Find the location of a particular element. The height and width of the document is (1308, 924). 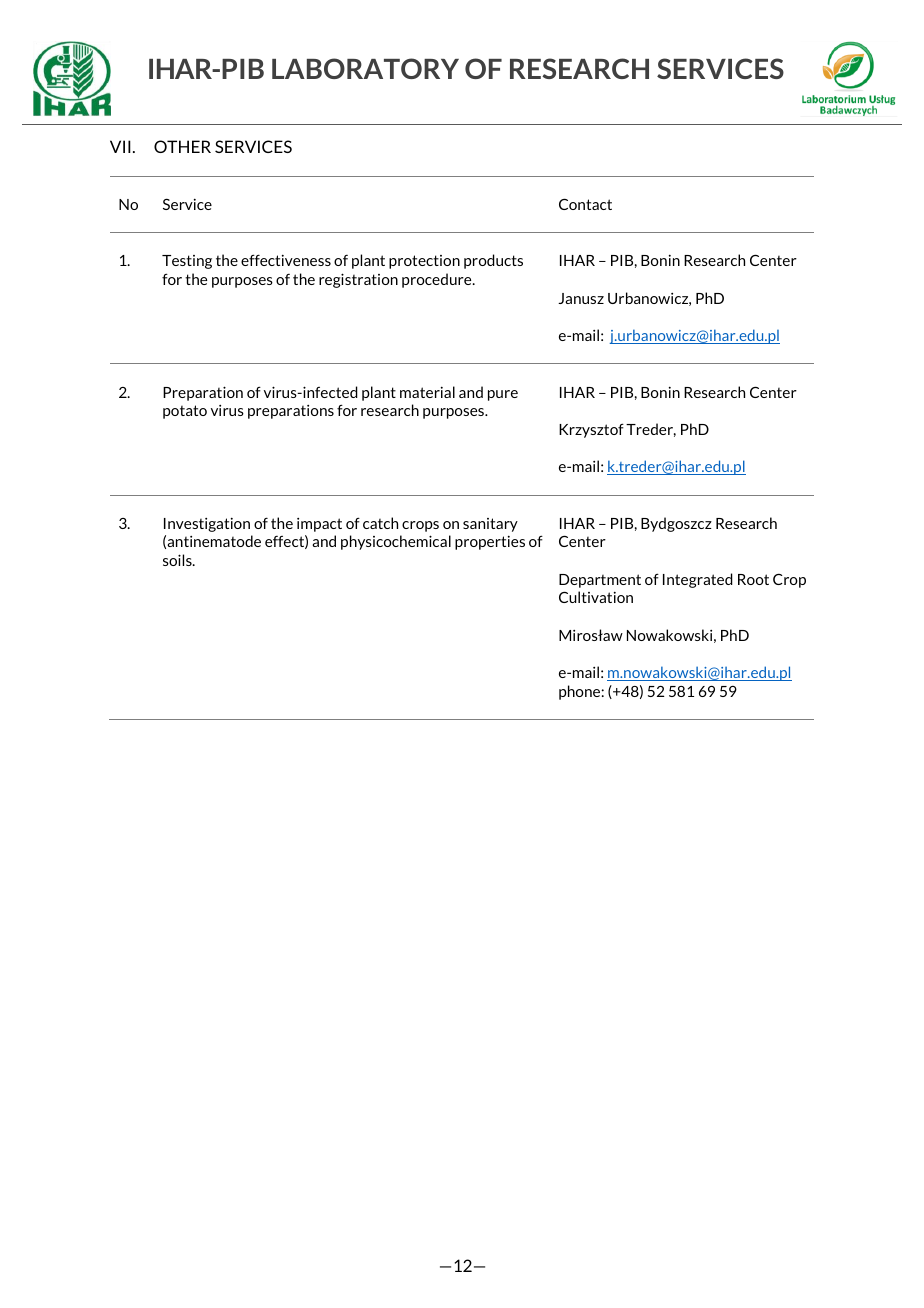

procedure is located at coordinates (438, 280).
